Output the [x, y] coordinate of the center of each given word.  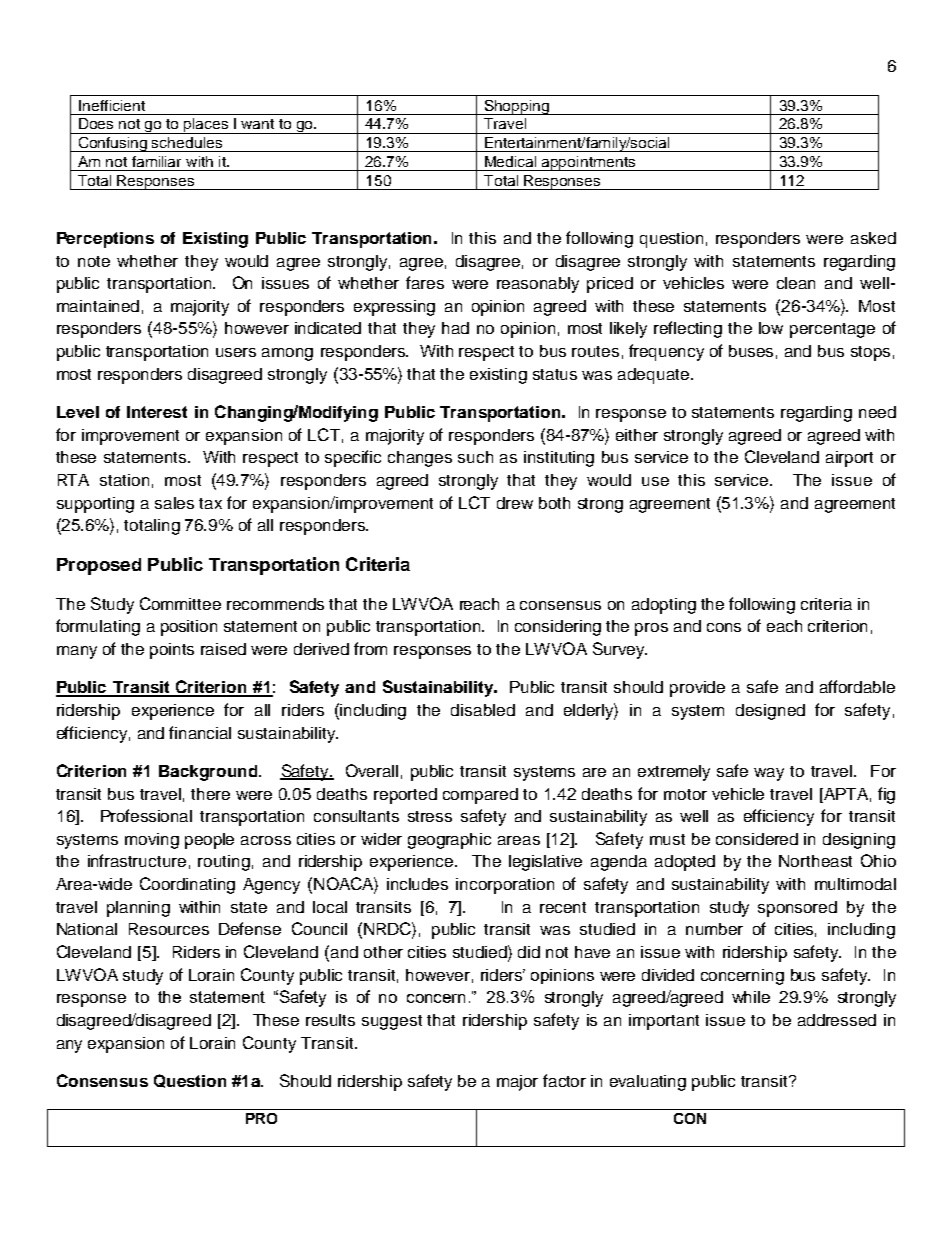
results [330, 1020]
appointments [589, 163]
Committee [180, 603]
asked [873, 238]
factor [564, 1080]
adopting [664, 606]
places [206, 126]
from [370, 648]
